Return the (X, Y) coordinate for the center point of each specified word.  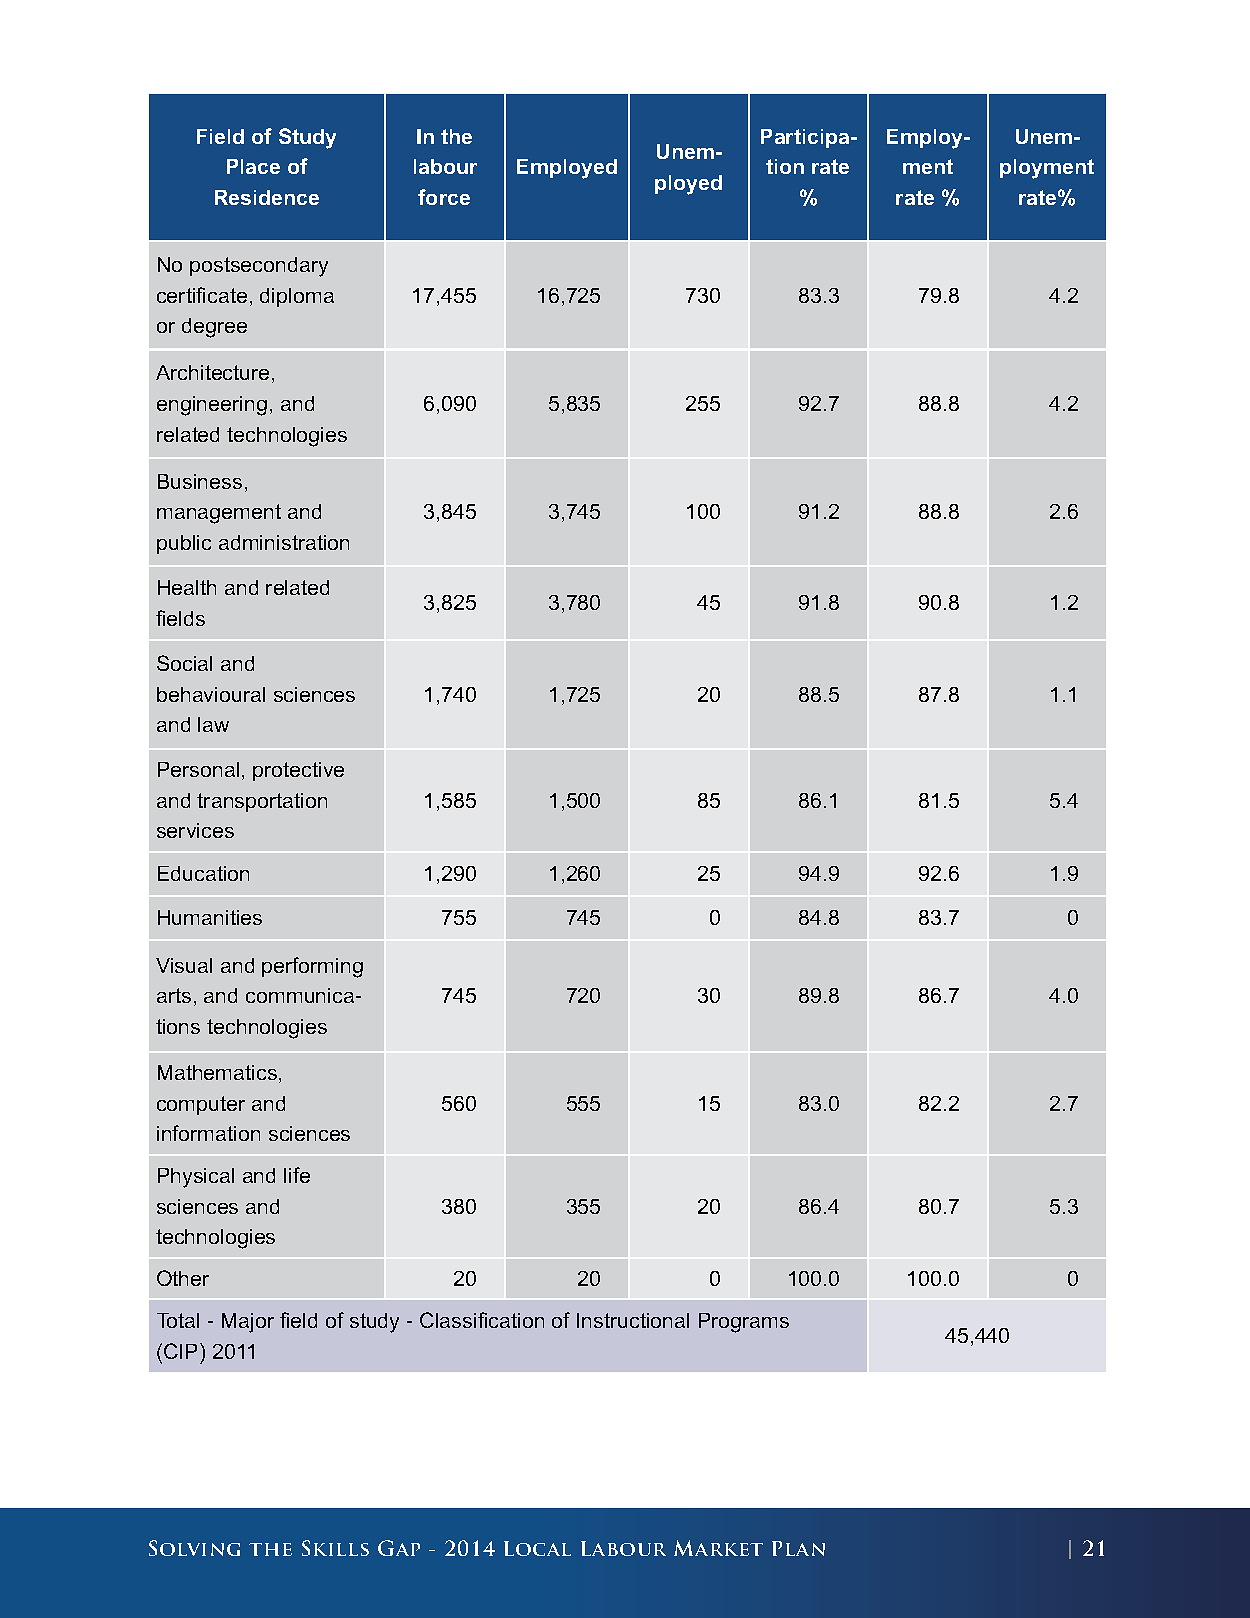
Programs (744, 1323)
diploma (297, 297)
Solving (194, 1548)
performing (312, 967)
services (195, 830)
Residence (267, 197)
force (444, 197)
